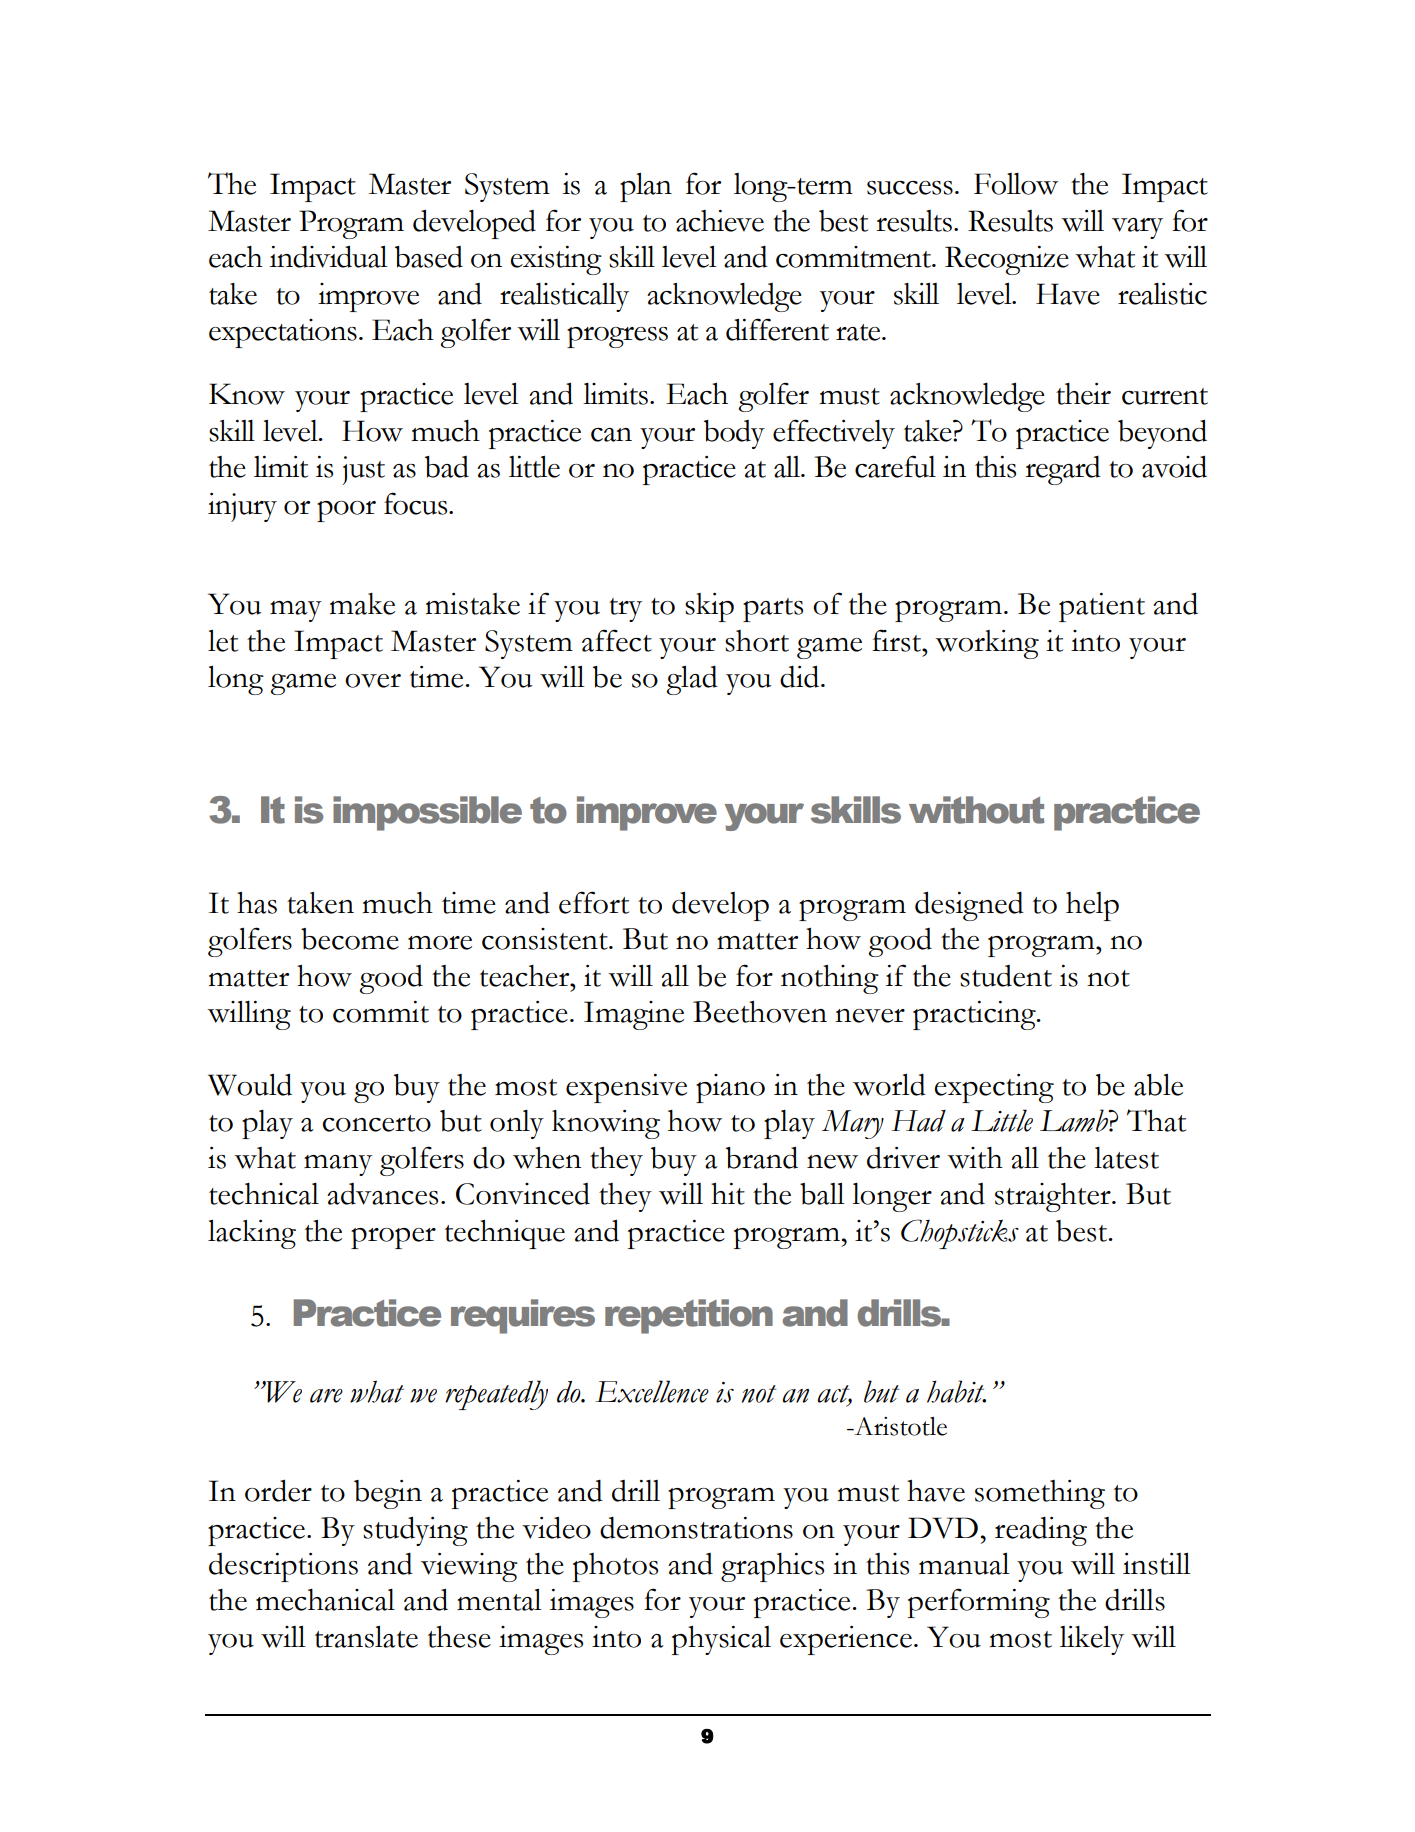 This image has height=1832, width=1415. I want to click on Recognize, so click(1007, 260).
